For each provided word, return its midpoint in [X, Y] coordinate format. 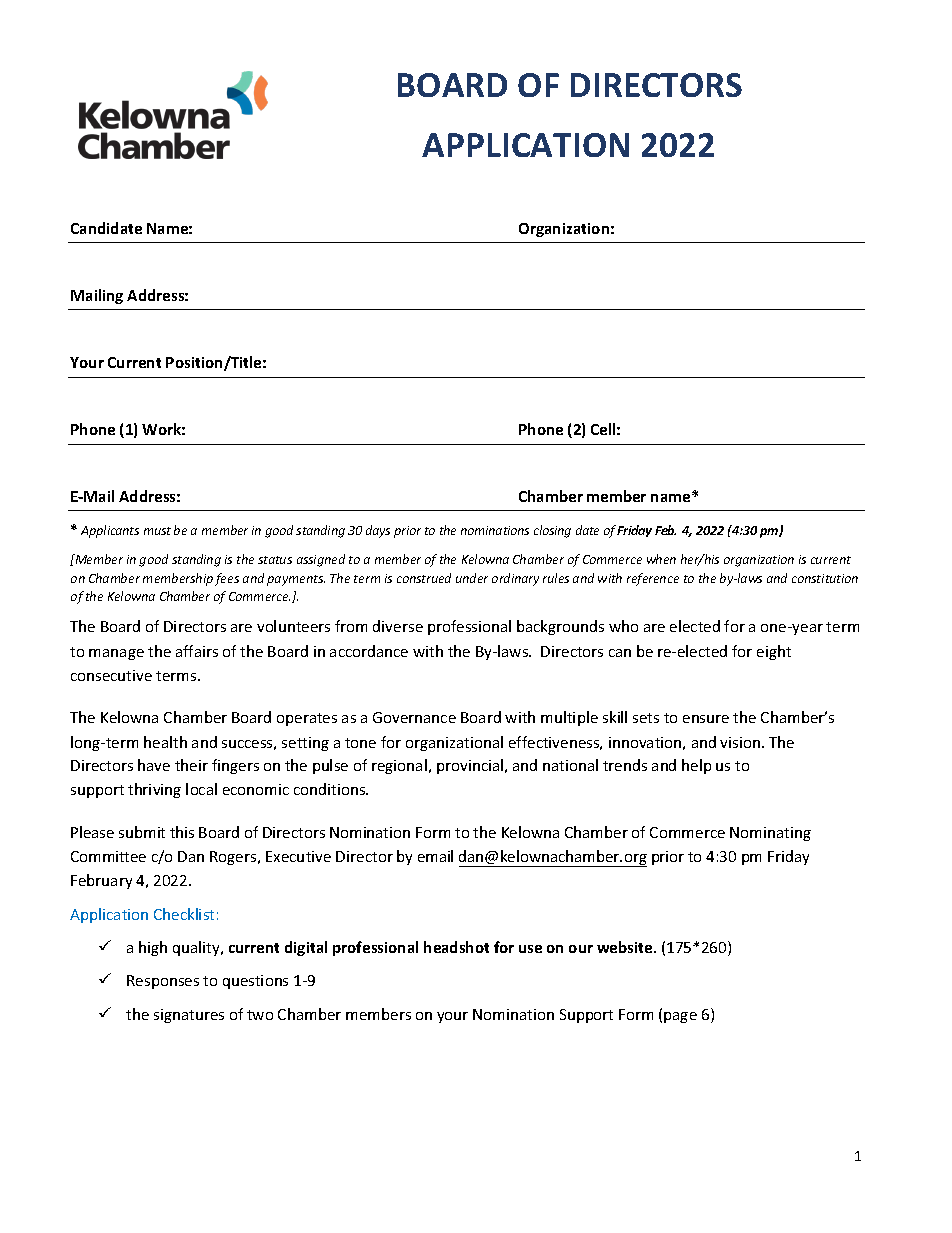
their [191, 765]
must [157, 531]
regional [399, 766]
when [661, 559]
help [696, 766]
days [378, 531]
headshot [456, 947]
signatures [189, 1016]
